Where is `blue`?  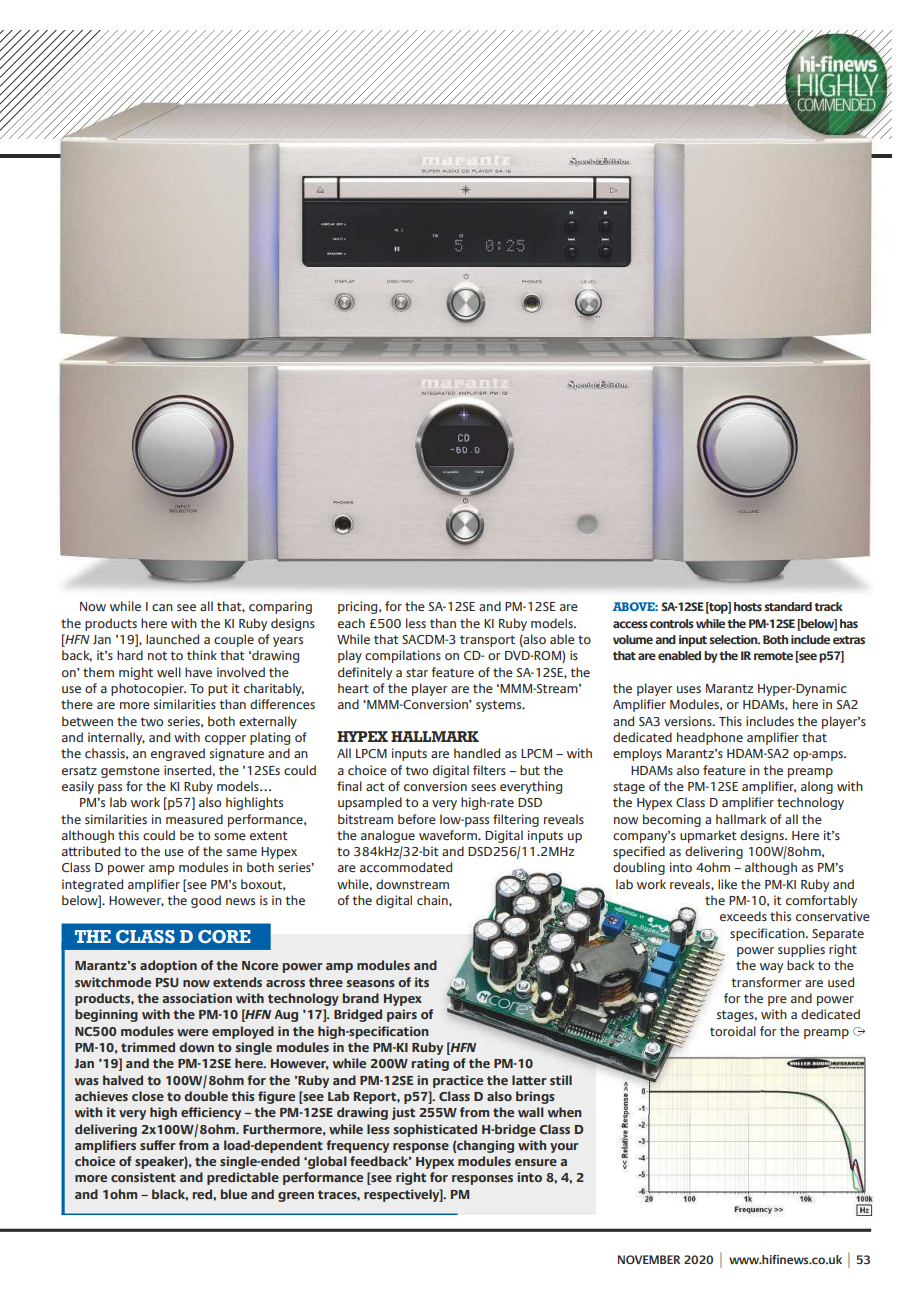 blue is located at coordinates (234, 1194).
